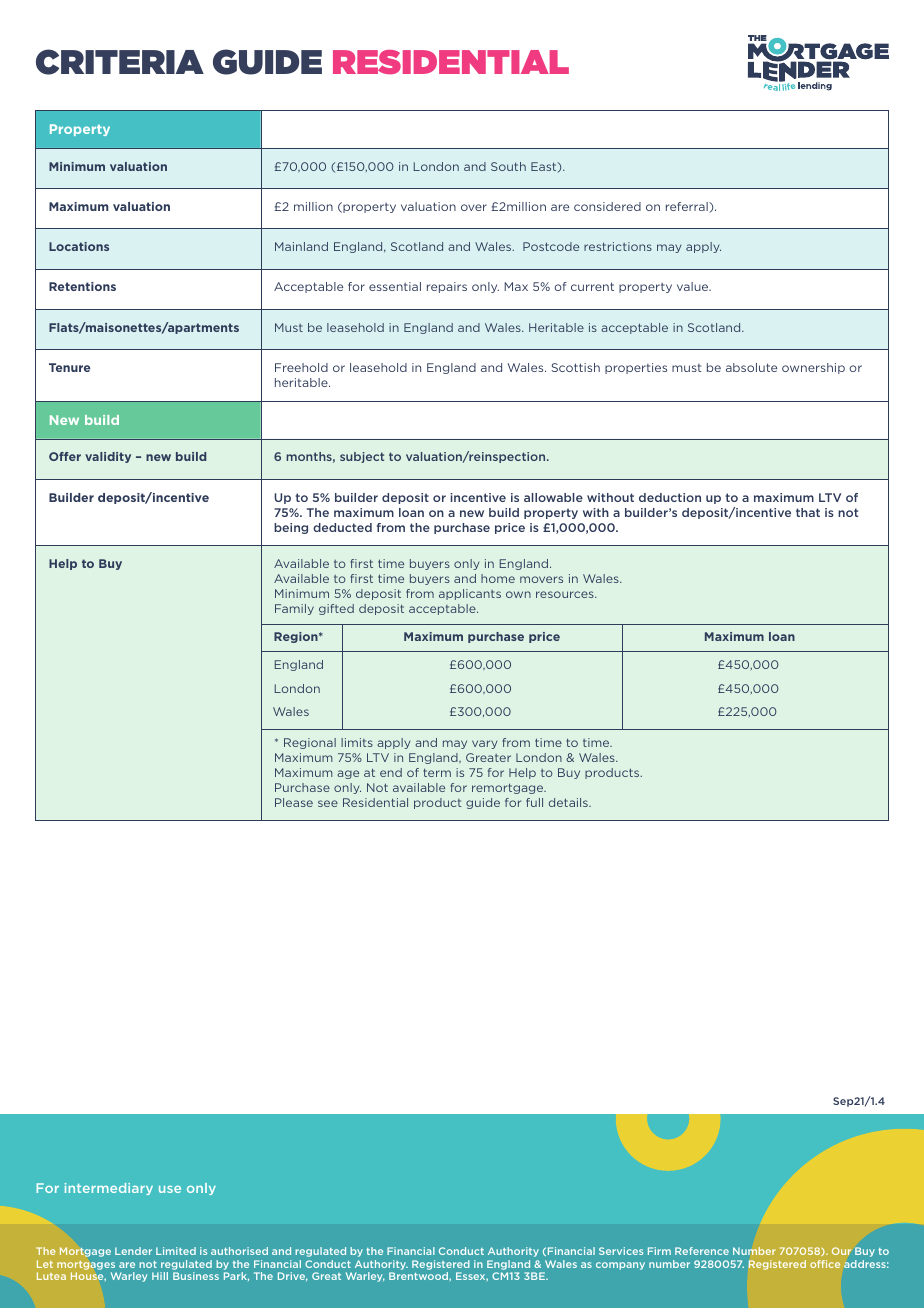 The width and height of the screenshot is (924, 1308). I want to click on applicants, so click(470, 594).
